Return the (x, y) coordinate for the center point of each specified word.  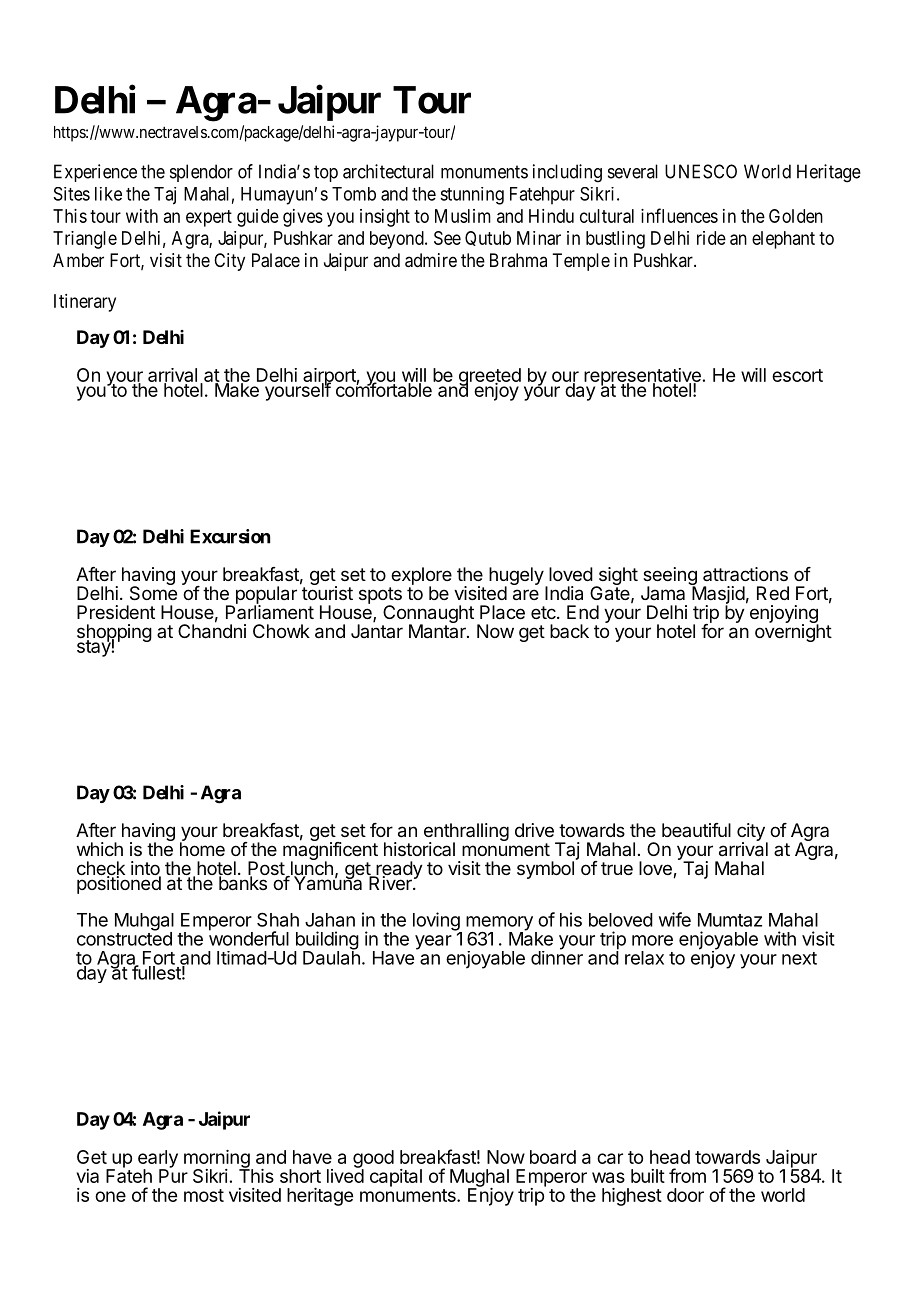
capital (396, 1178)
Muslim (463, 216)
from (687, 1175)
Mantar (438, 630)
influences (679, 215)
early (158, 1160)
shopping (114, 634)
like (108, 194)
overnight (793, 632)
